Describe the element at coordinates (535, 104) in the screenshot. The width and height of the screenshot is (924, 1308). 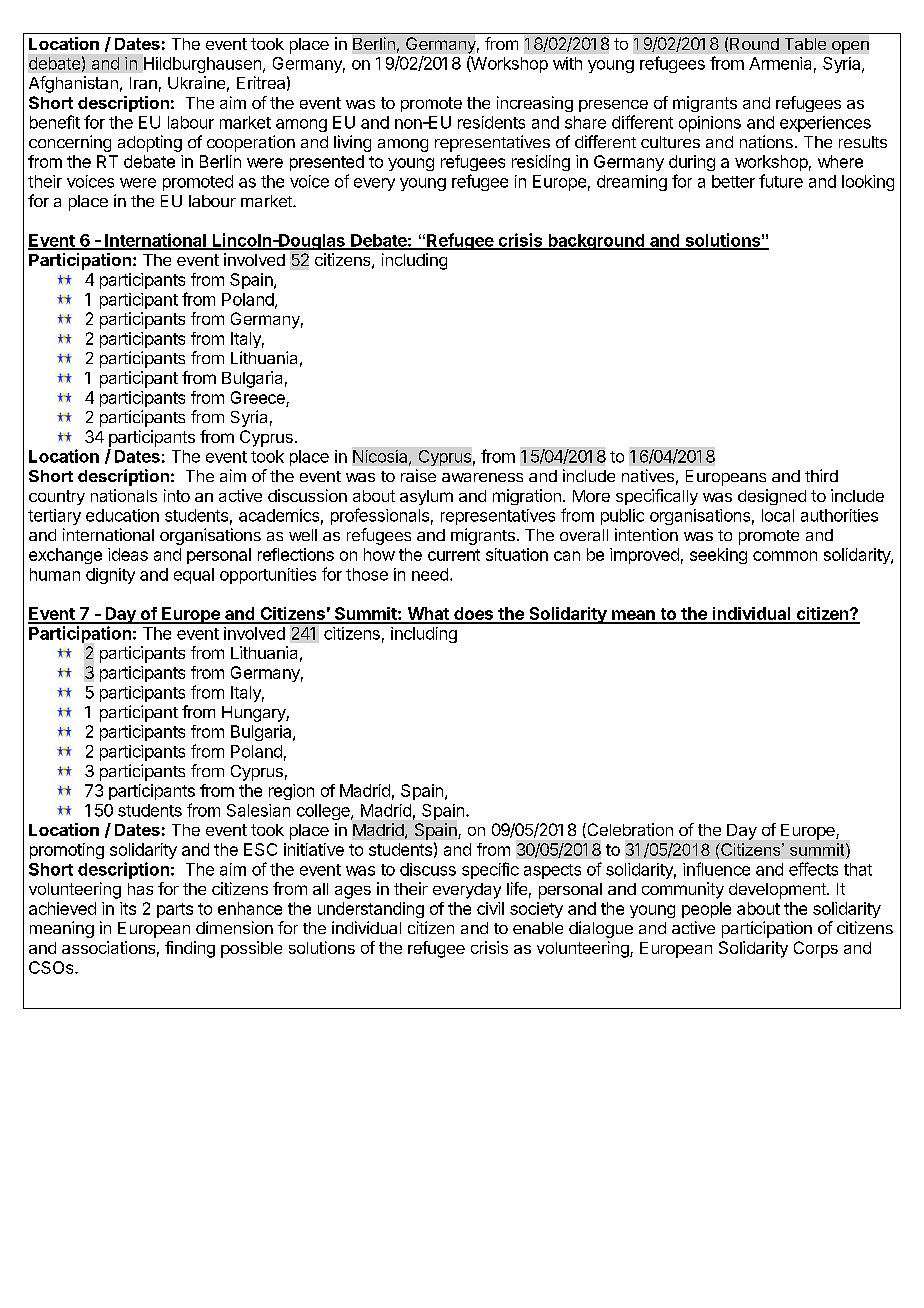
I see `increasing` at that location.
